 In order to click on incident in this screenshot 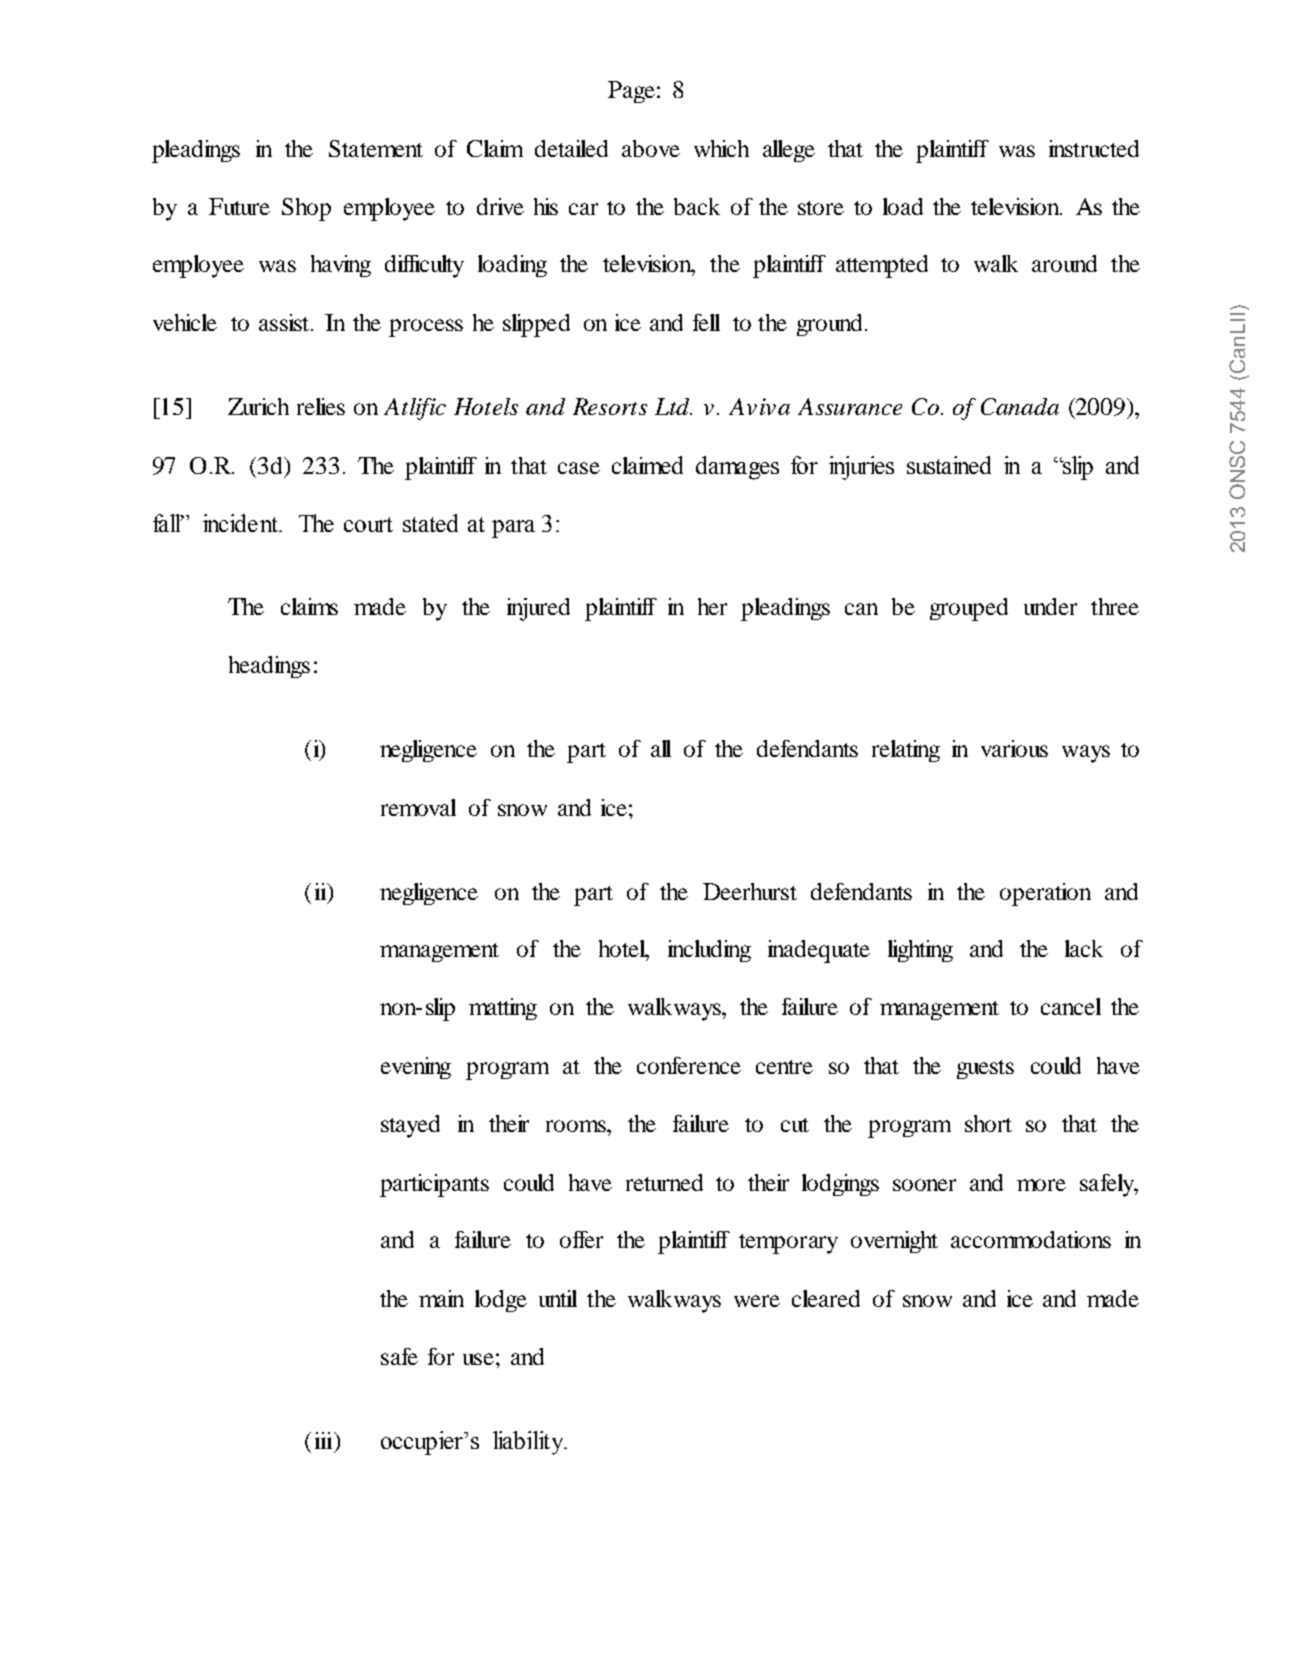, I will do `click(241, 523)`.
